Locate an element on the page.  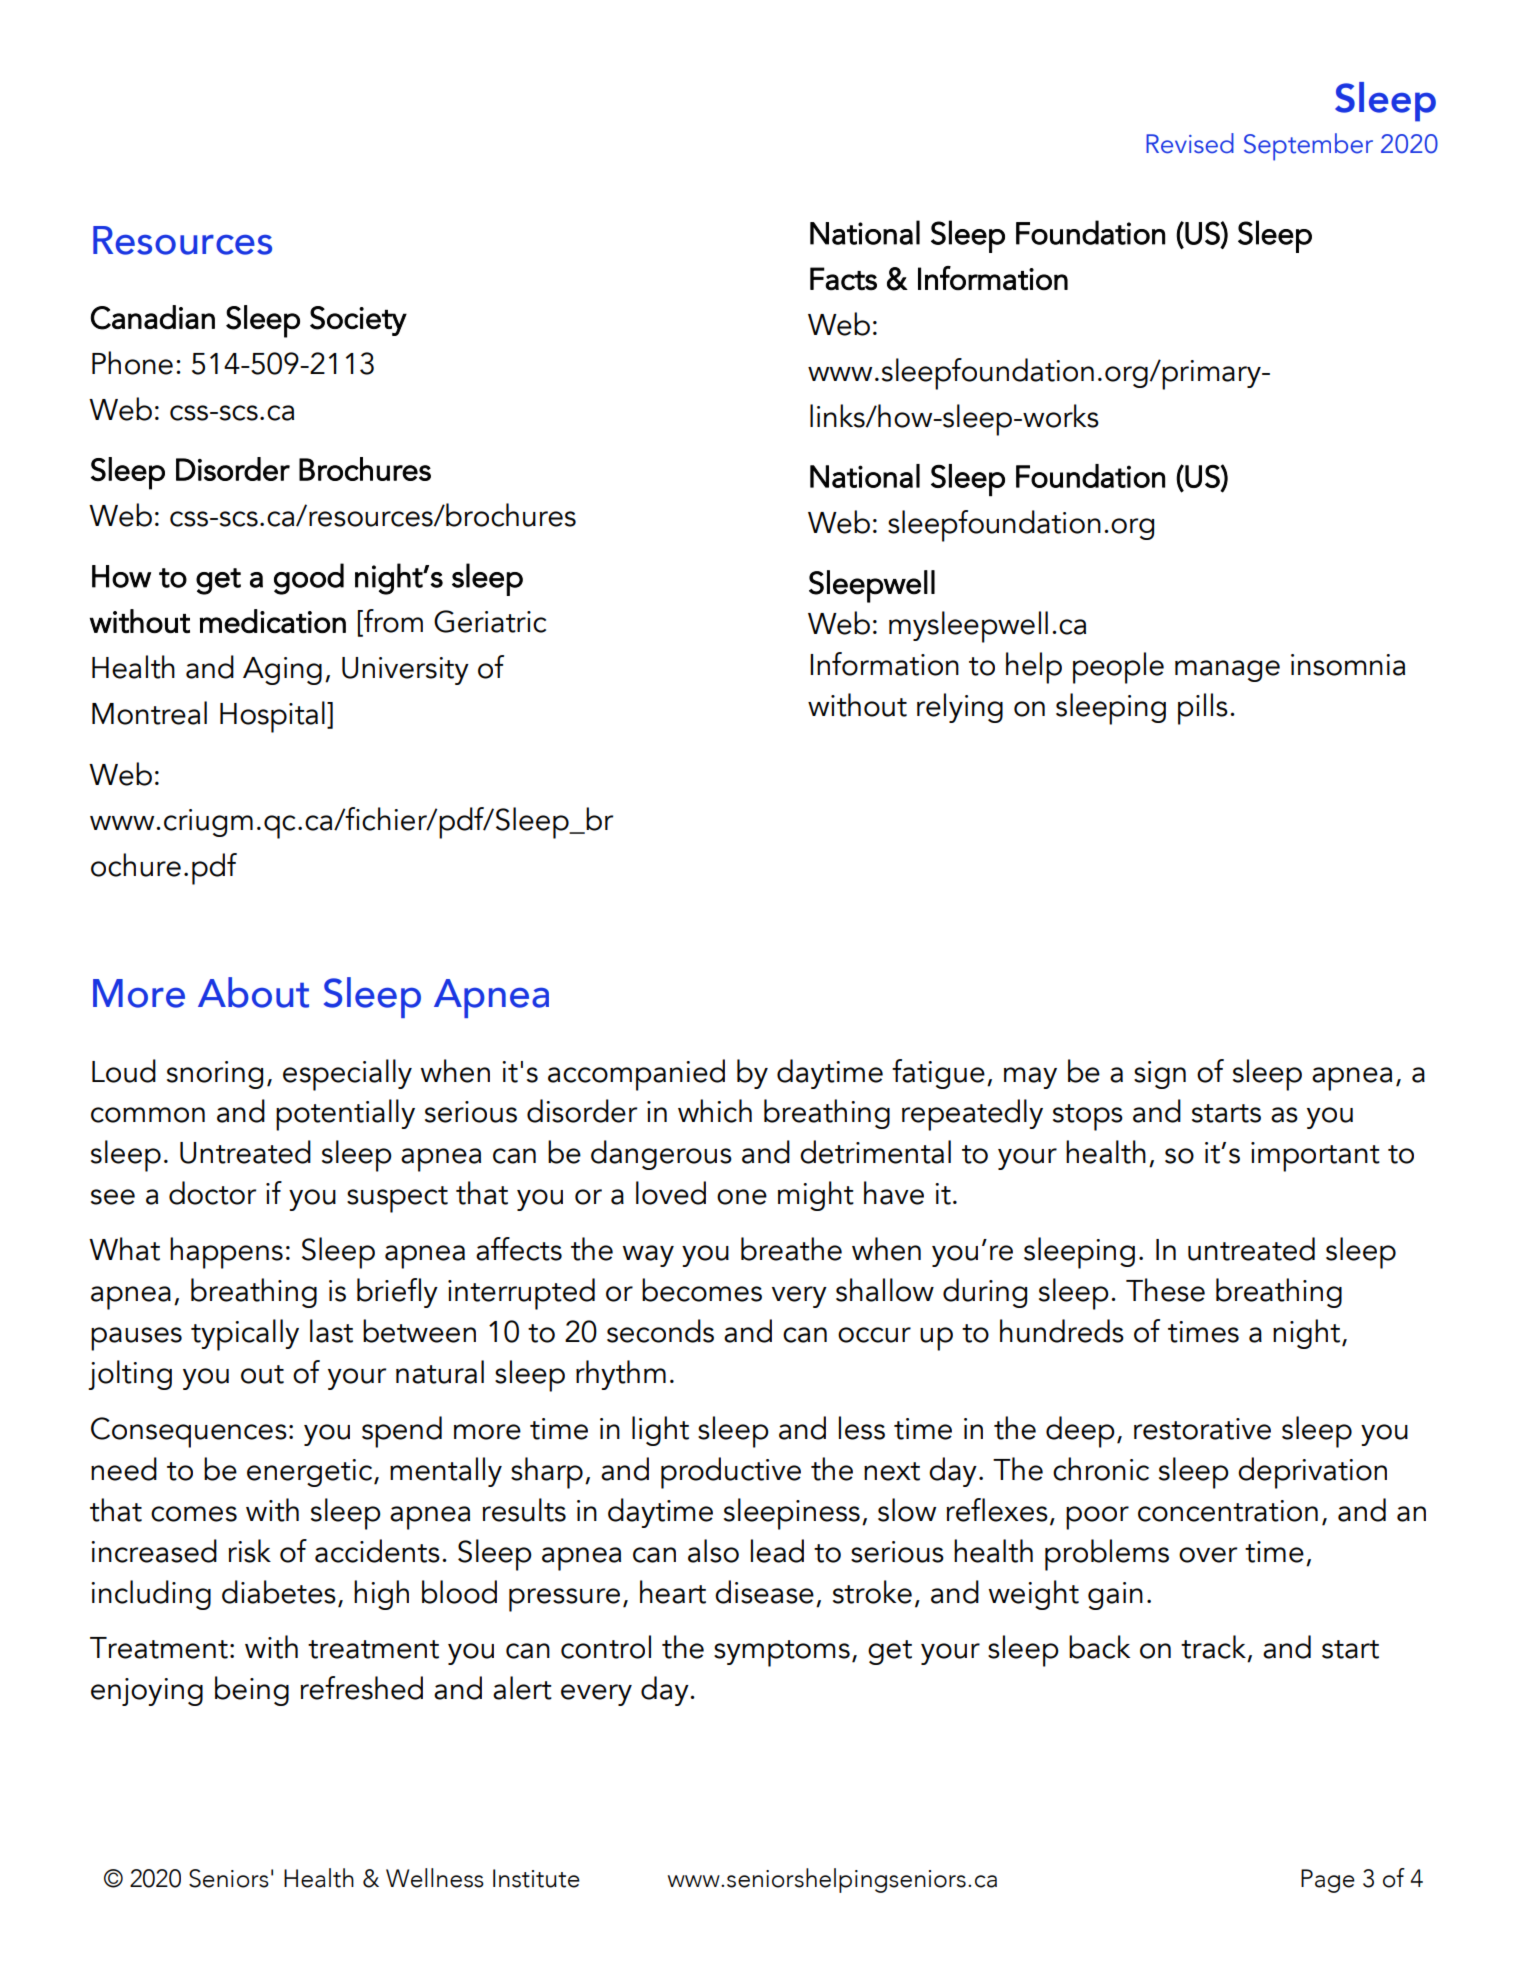
Society is located at coordinates (358, 321).
